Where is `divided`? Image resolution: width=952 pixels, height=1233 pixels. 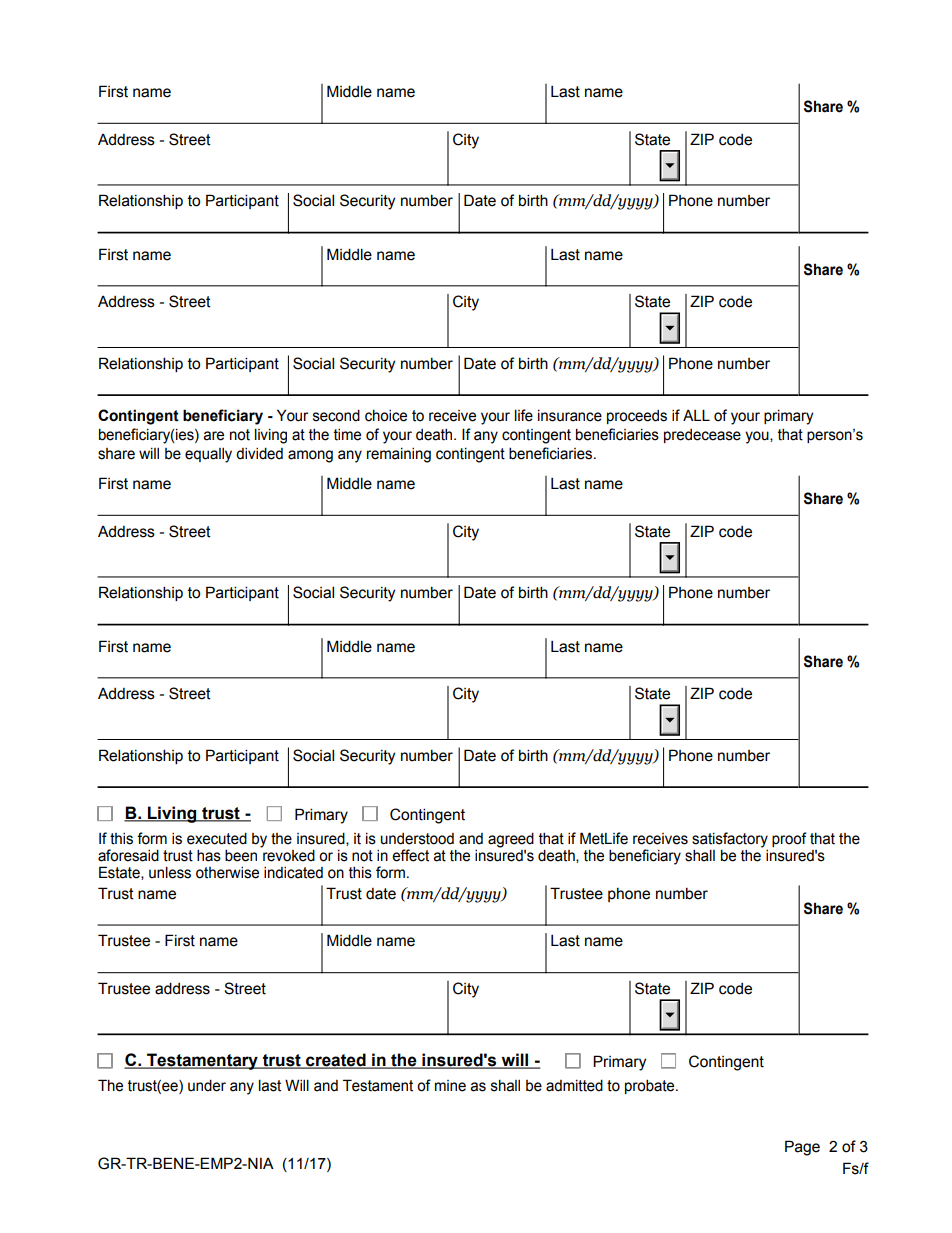
divided is located at coordinates (259, 454).
